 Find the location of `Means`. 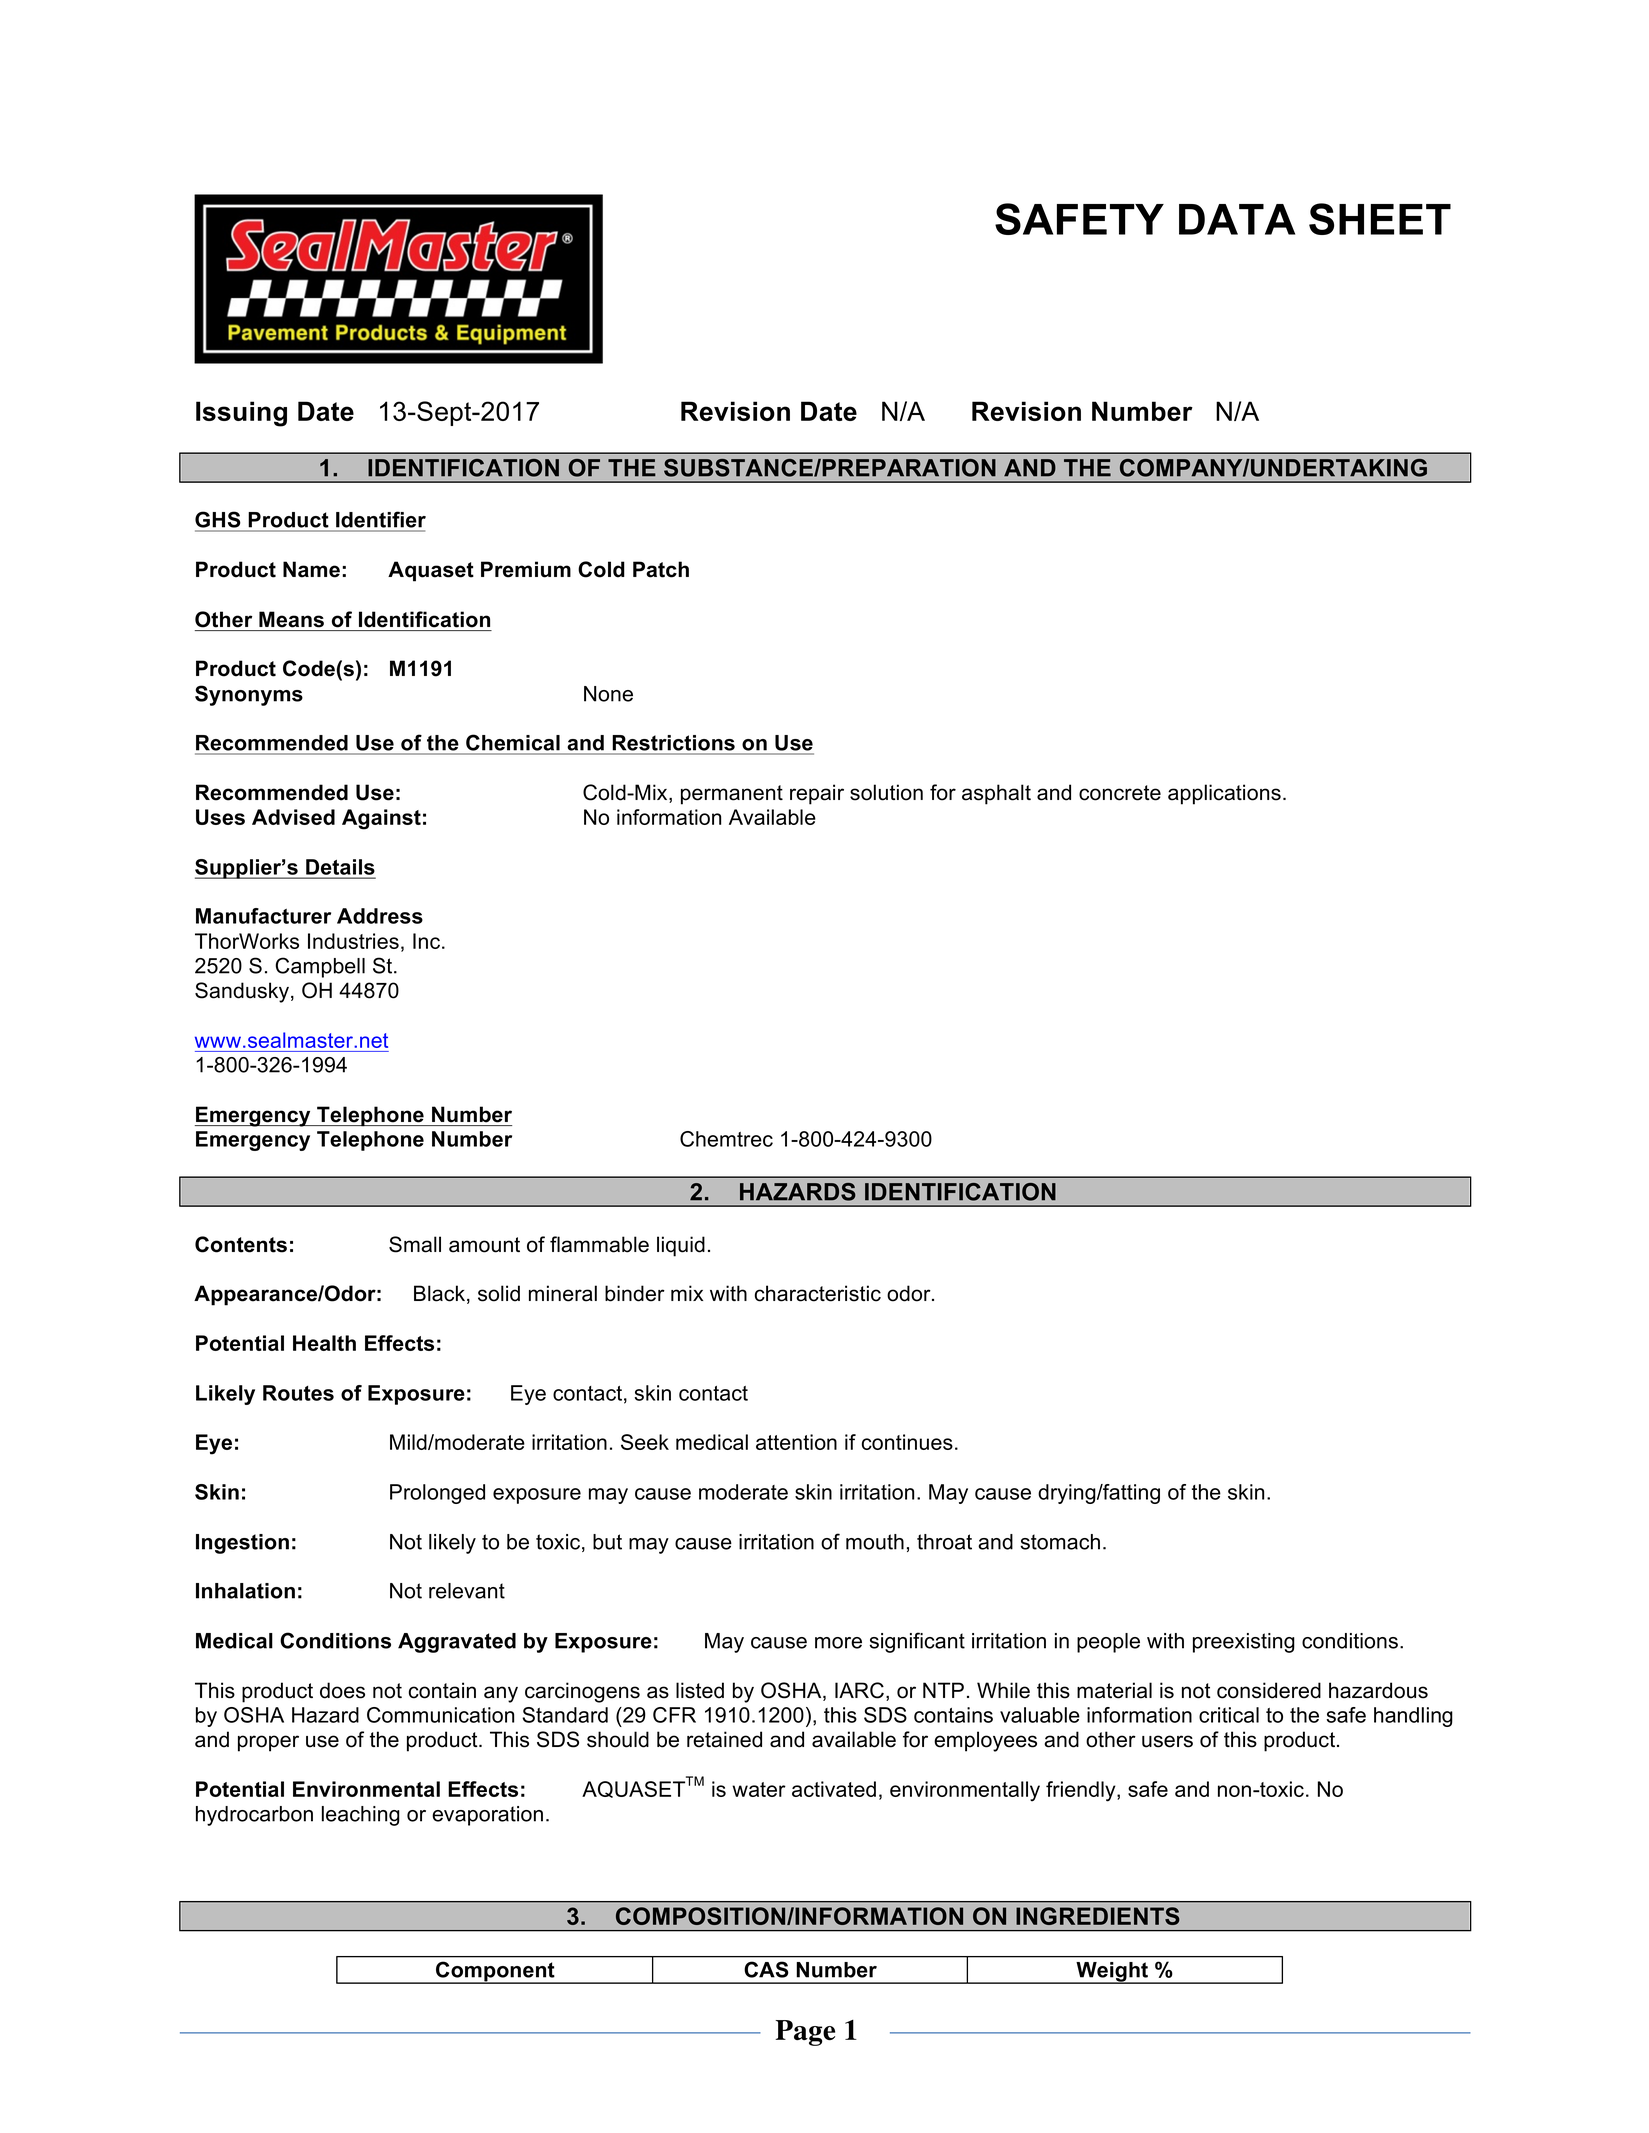

Means is located at coordinates (291, 619).
